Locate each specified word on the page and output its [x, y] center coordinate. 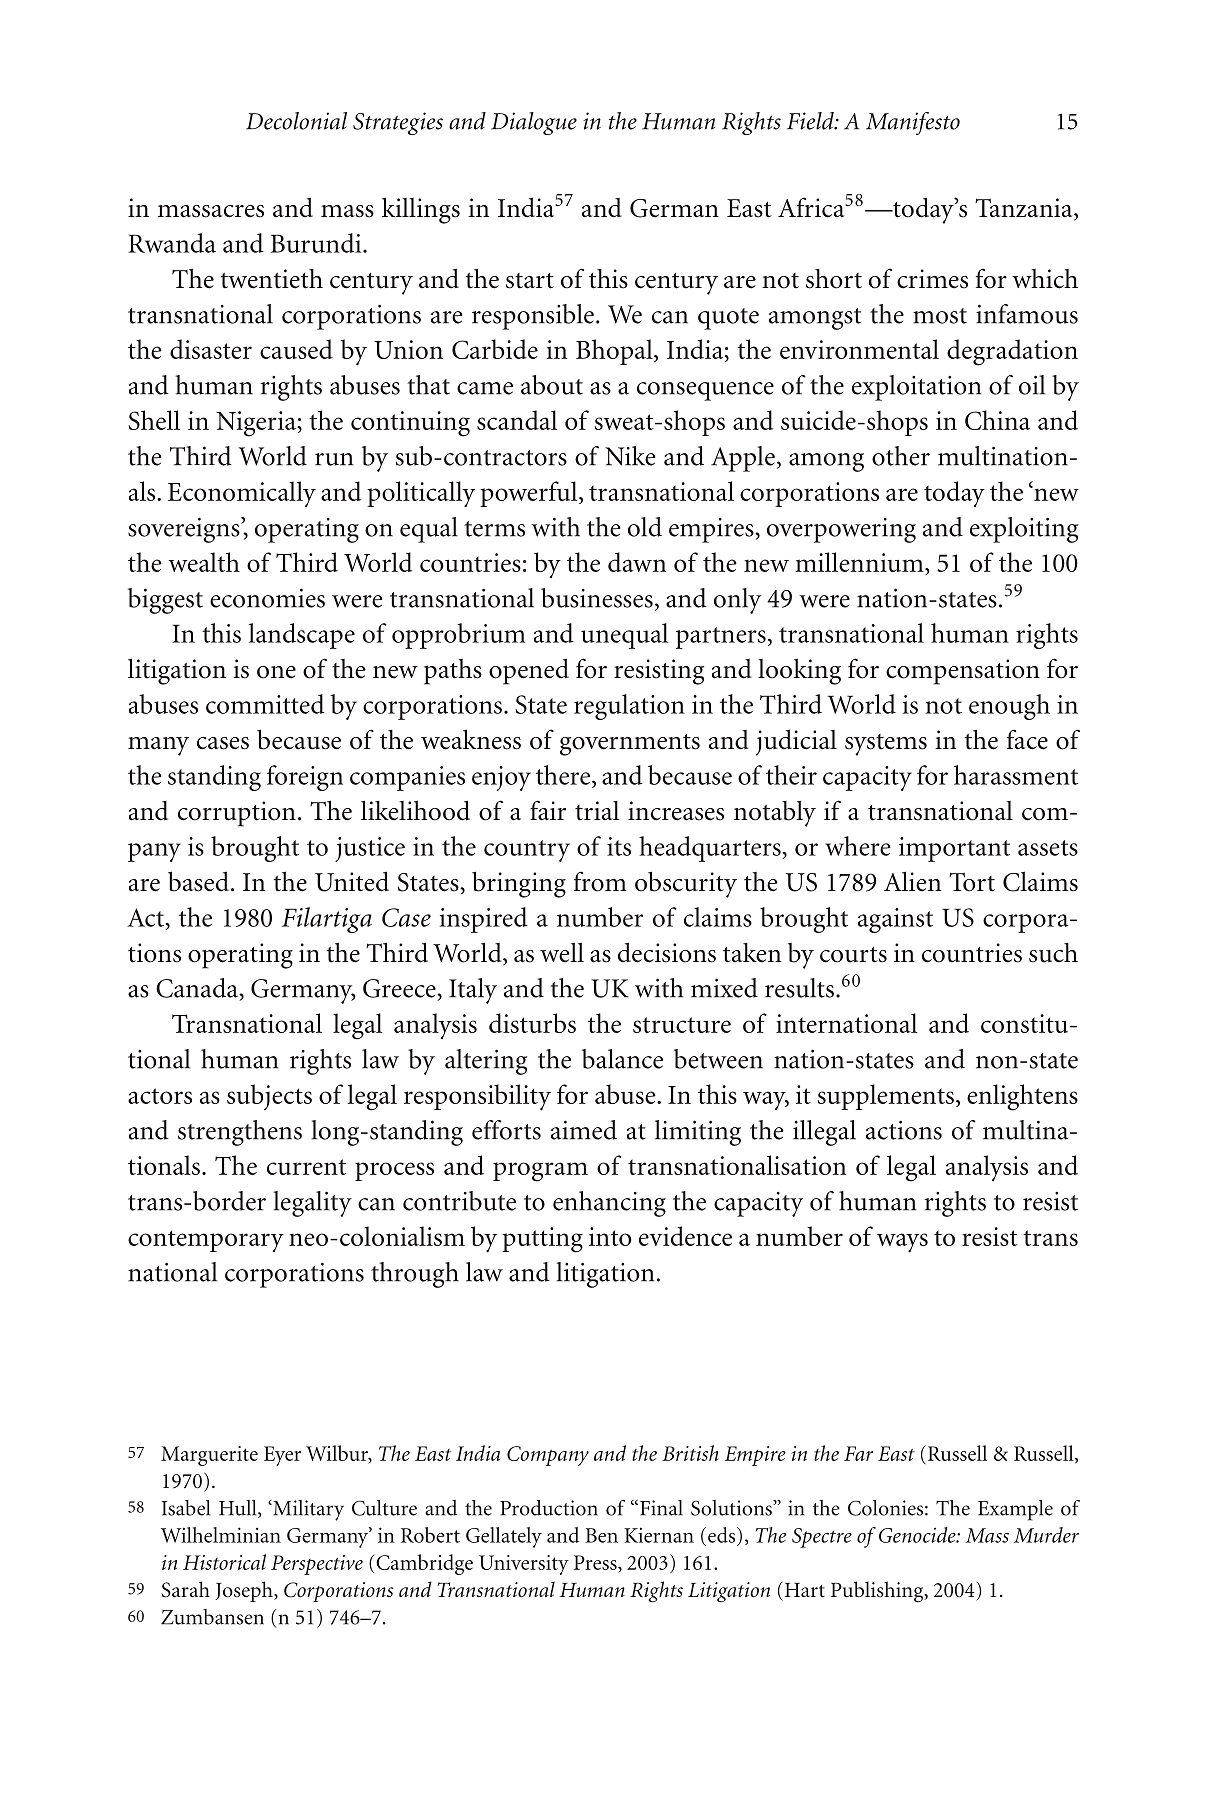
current [306, 1167]
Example [1015, 1510]
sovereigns [185, 530]
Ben [601, 1535]
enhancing [609, 1204]
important [954, 849]
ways [902, 1243]
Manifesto [913, 123]
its [619, 846]
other [901, 456]
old [645, 527]
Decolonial [296, 121]
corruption [237, 814]
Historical [224, 1562]
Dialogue [534, 123]
